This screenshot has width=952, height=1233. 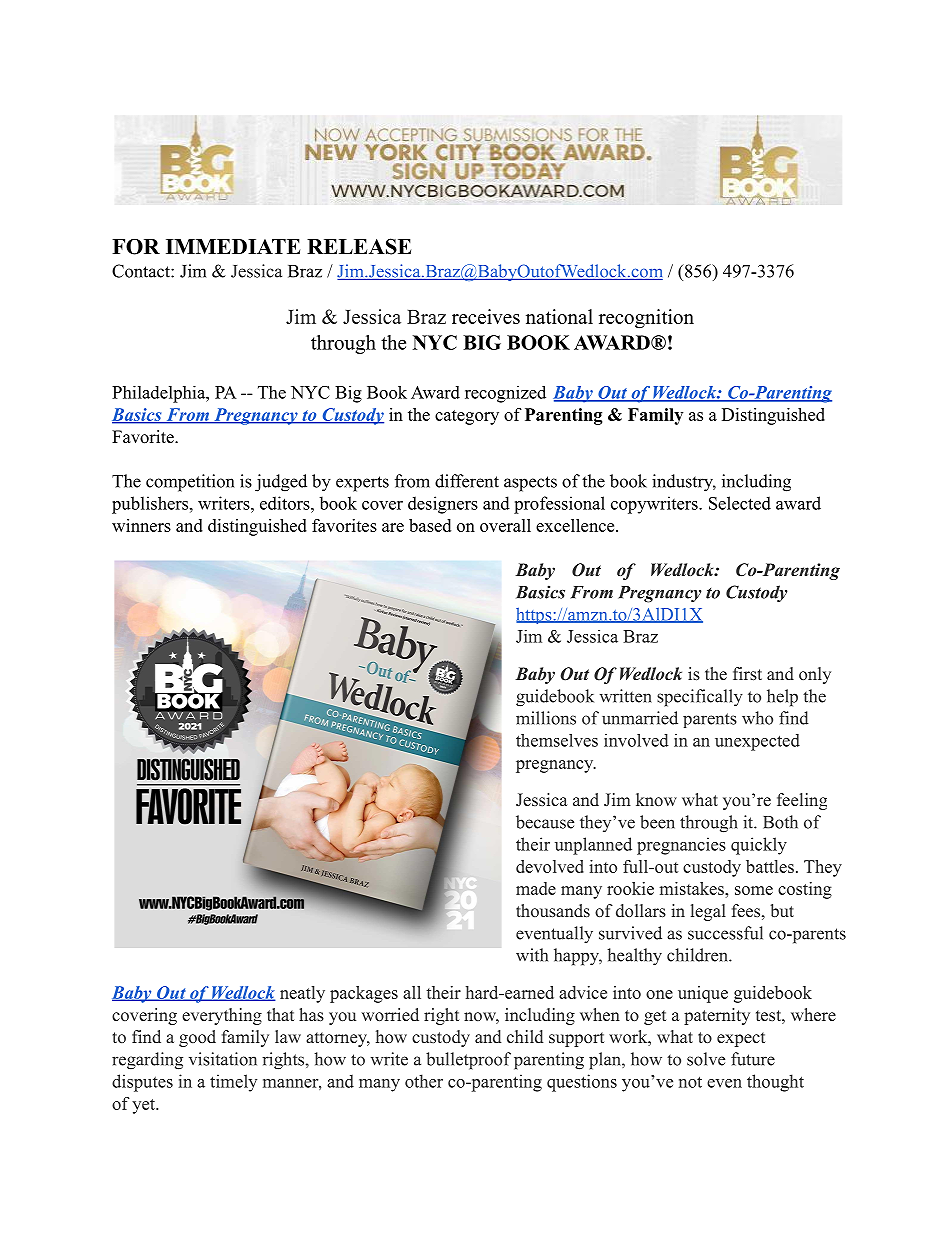 I want to click on who, so click(x=757, y=718).
